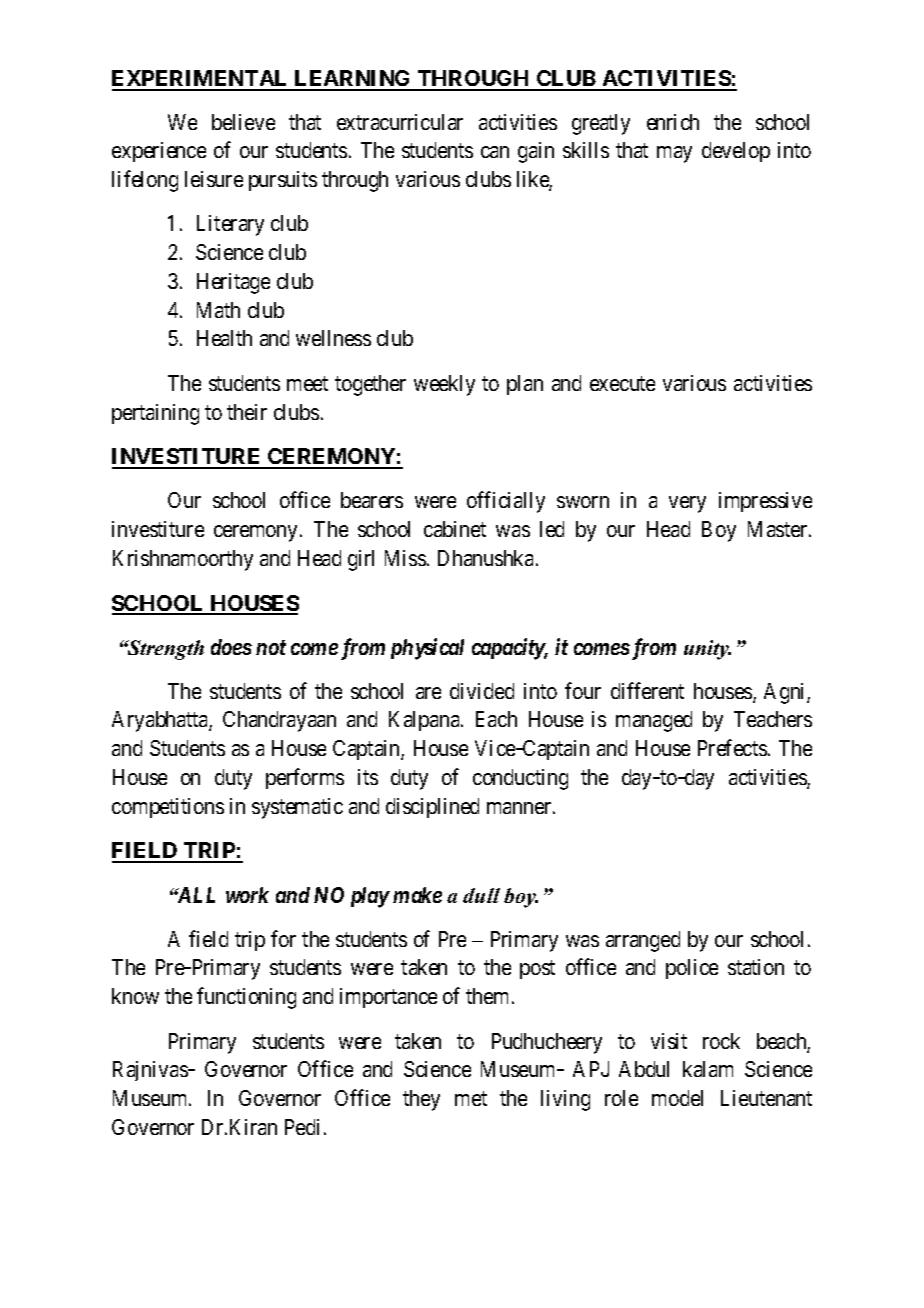 The height and width of the image is (1308, 924). What do you see at coordinates (427, 649) in the image?
I see `physical` at bounding box center [427, 649].
